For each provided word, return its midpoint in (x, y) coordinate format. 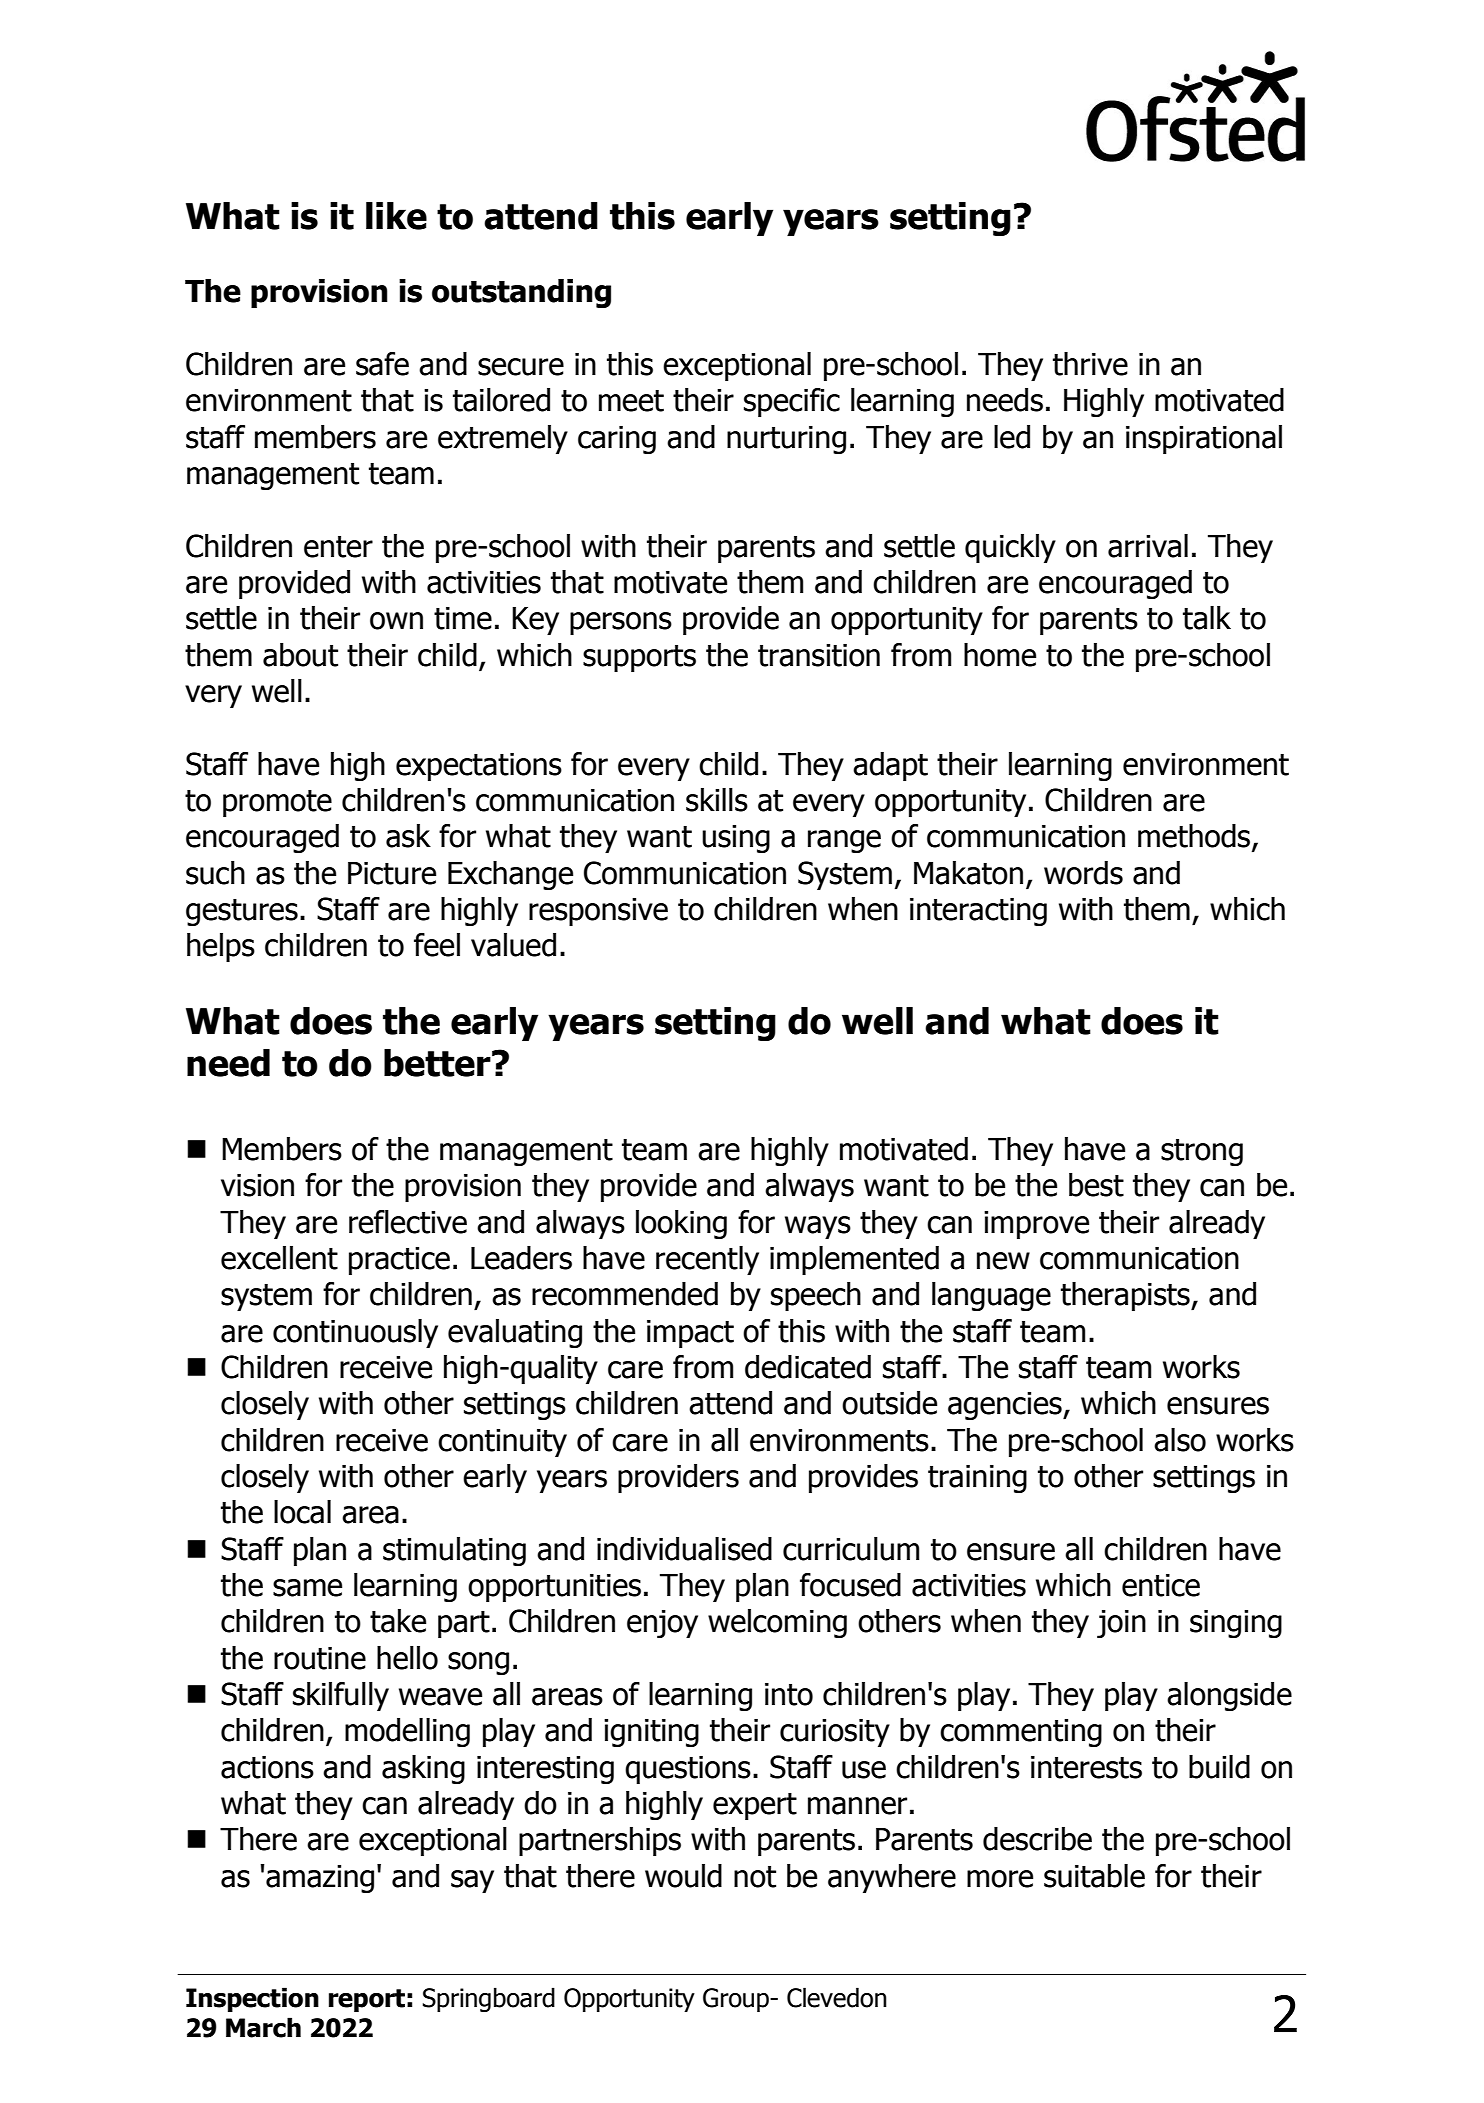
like (396, 216)
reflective (408, 1222)
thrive (1090, 364)
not (755, 1877)
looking (681, 1224)
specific (792, 402)
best (1096, 1185)
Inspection (252, 1999)
